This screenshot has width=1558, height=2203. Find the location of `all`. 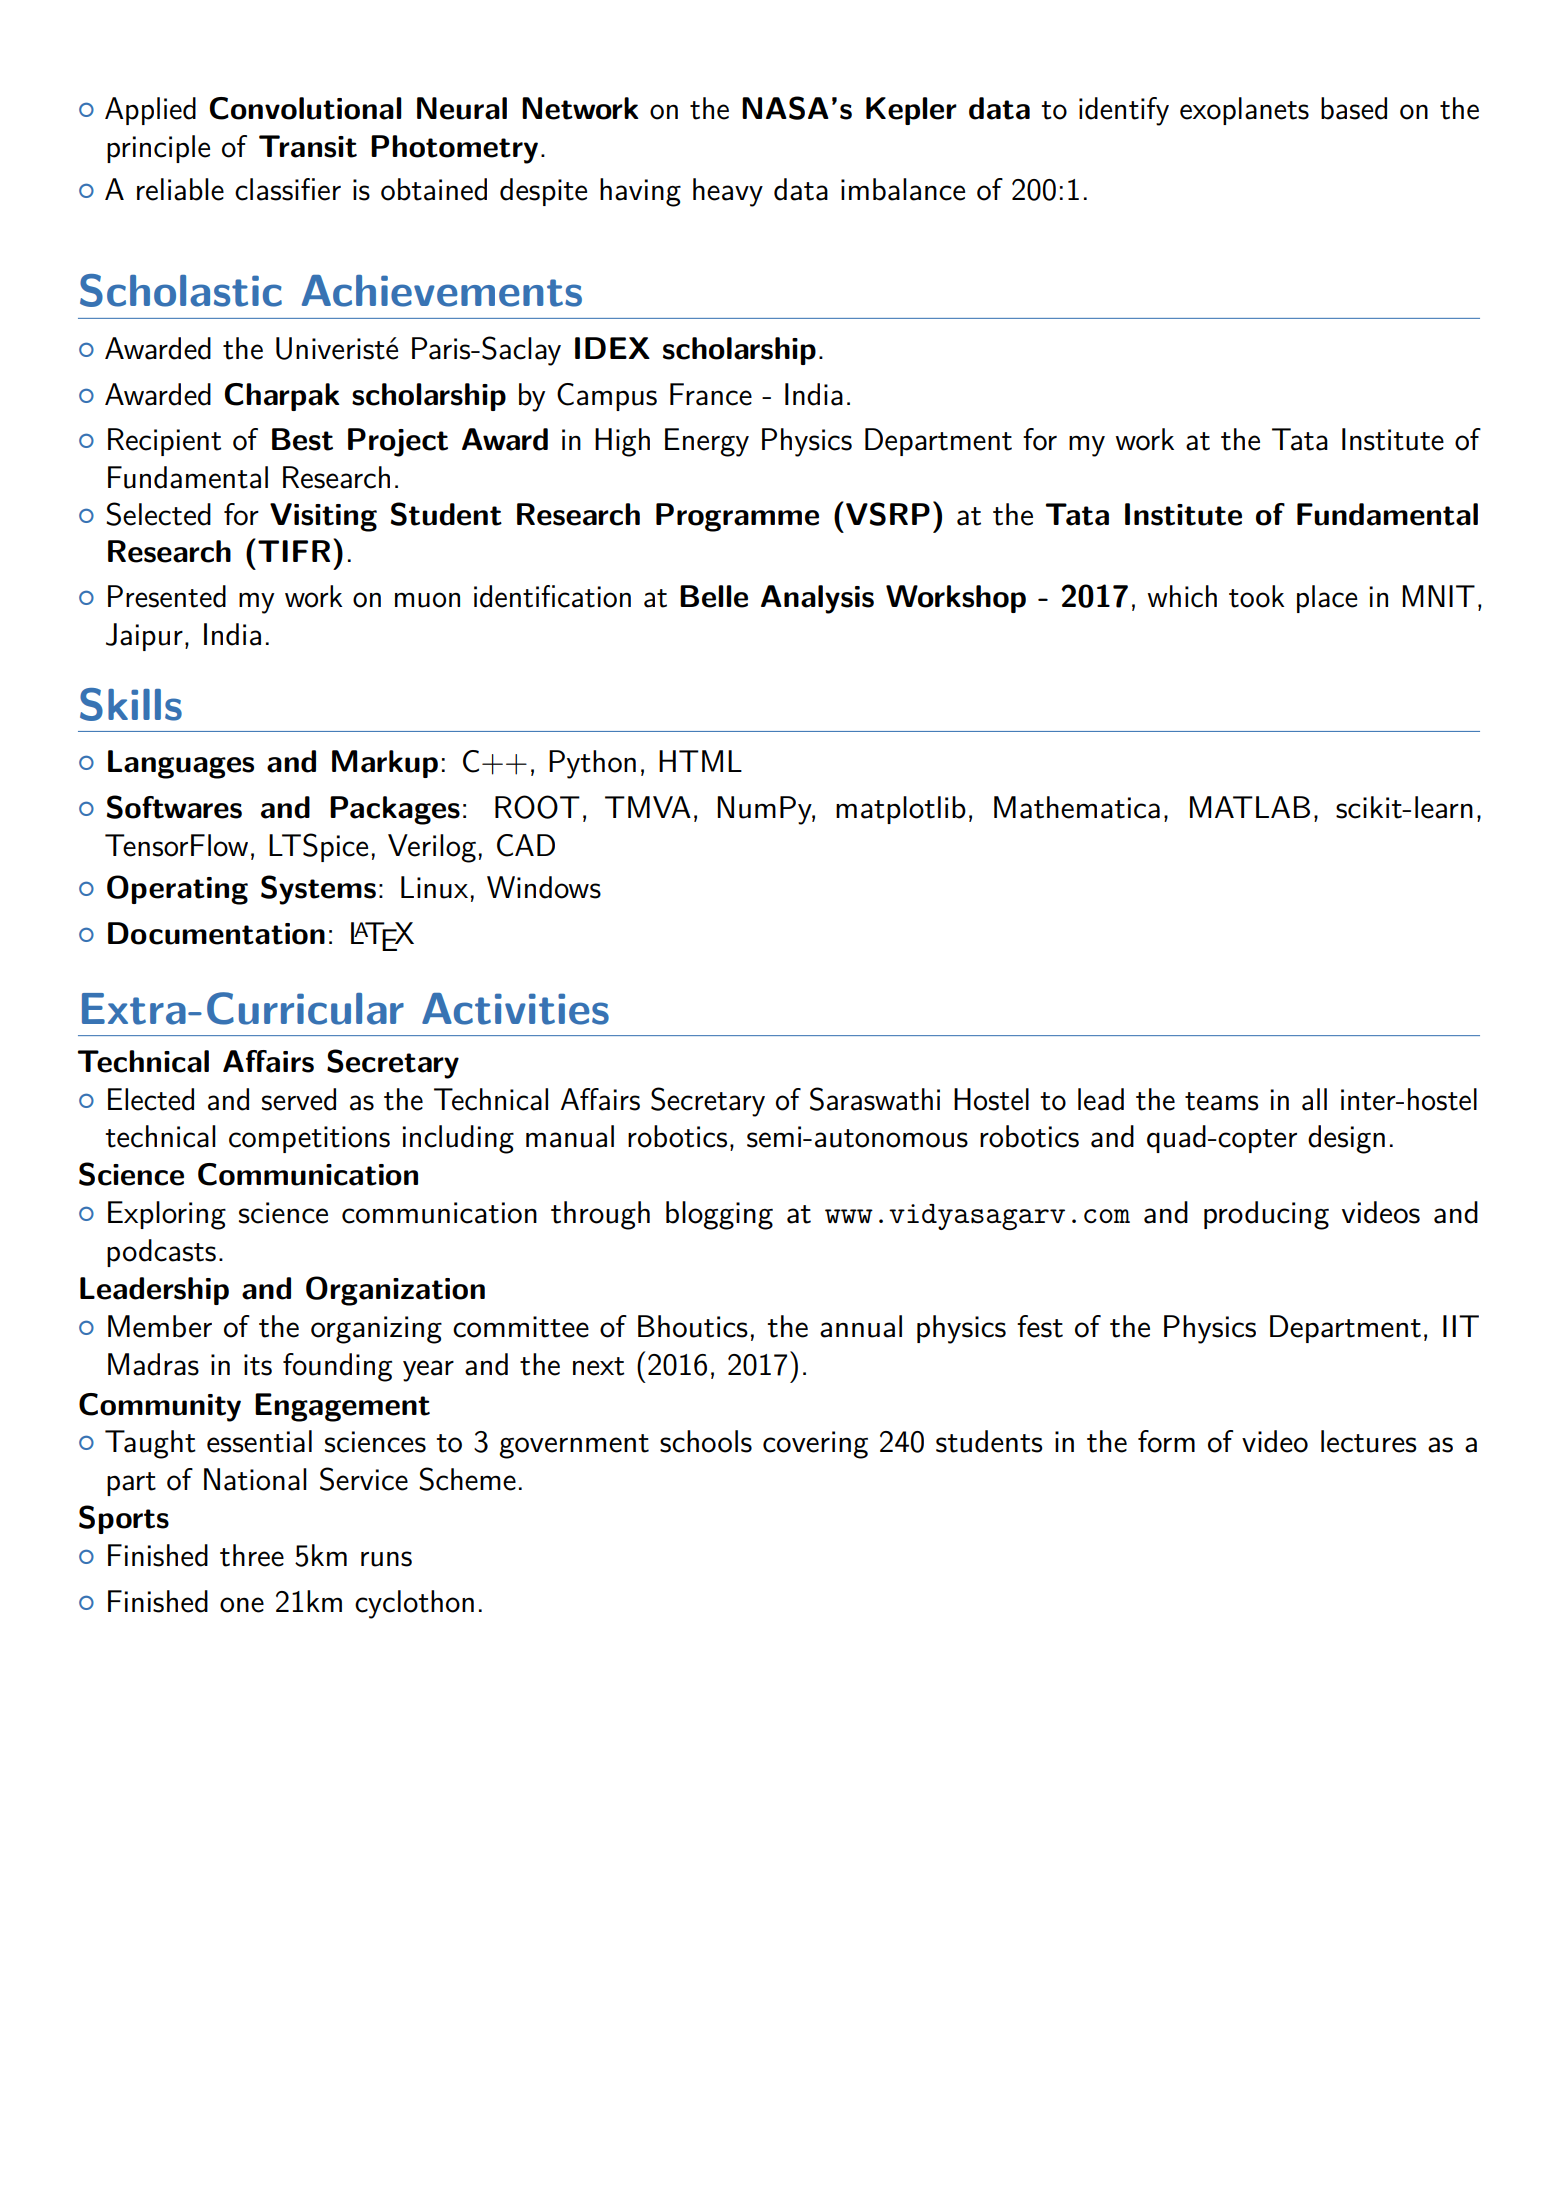

all is located at coordinates (1314, 1099).
